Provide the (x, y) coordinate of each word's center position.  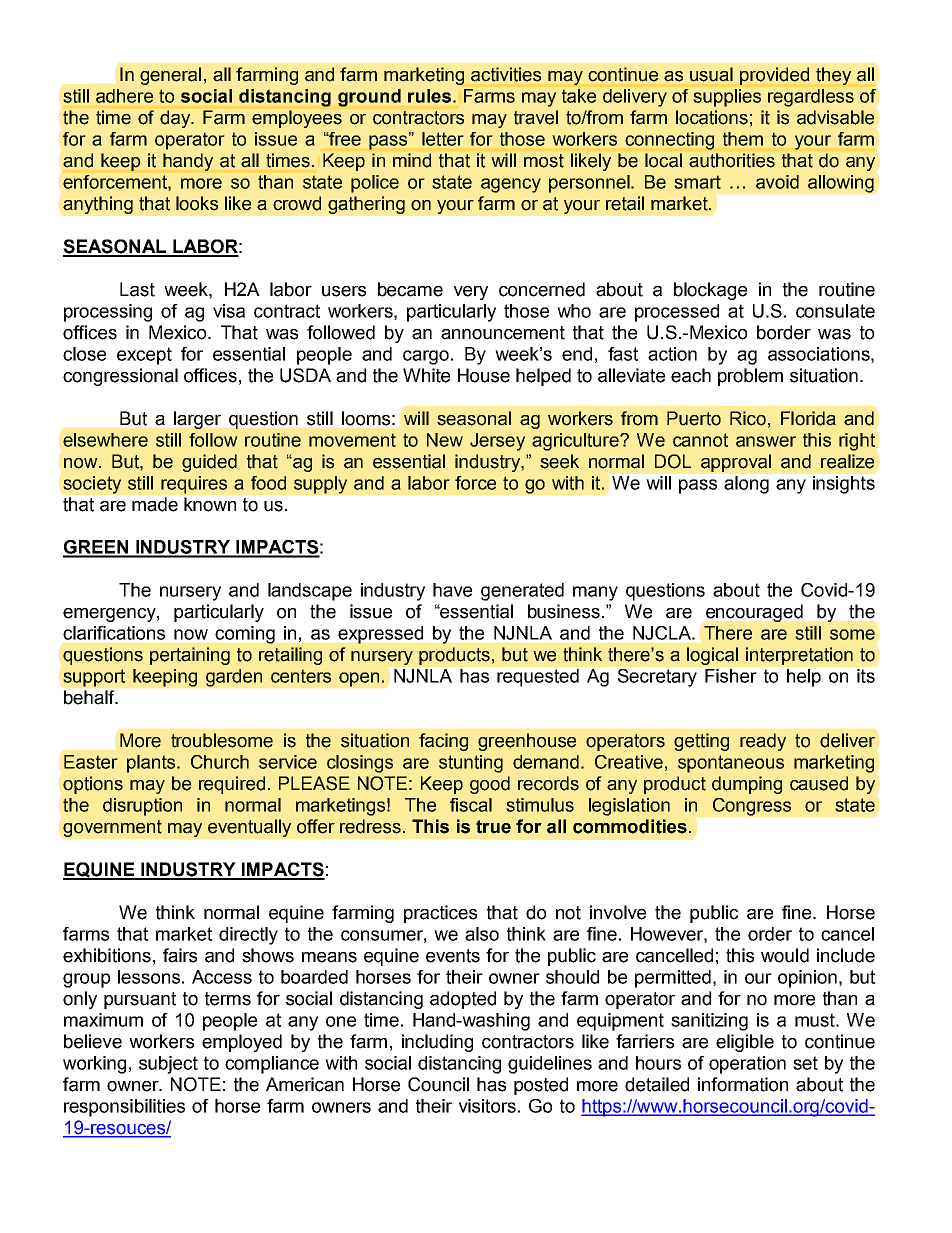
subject (168, 1065)
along (746, 485)
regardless (811, 98)
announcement (503, 333)
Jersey (497, 442)
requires (194, 485)
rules (429, 96)
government (112, 828)
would (785, 955)
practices (440, 914)
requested (538, 678)
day (176, 119)
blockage (710, 291)
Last (137, 289)
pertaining (190, 656)
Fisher (730, 676)
